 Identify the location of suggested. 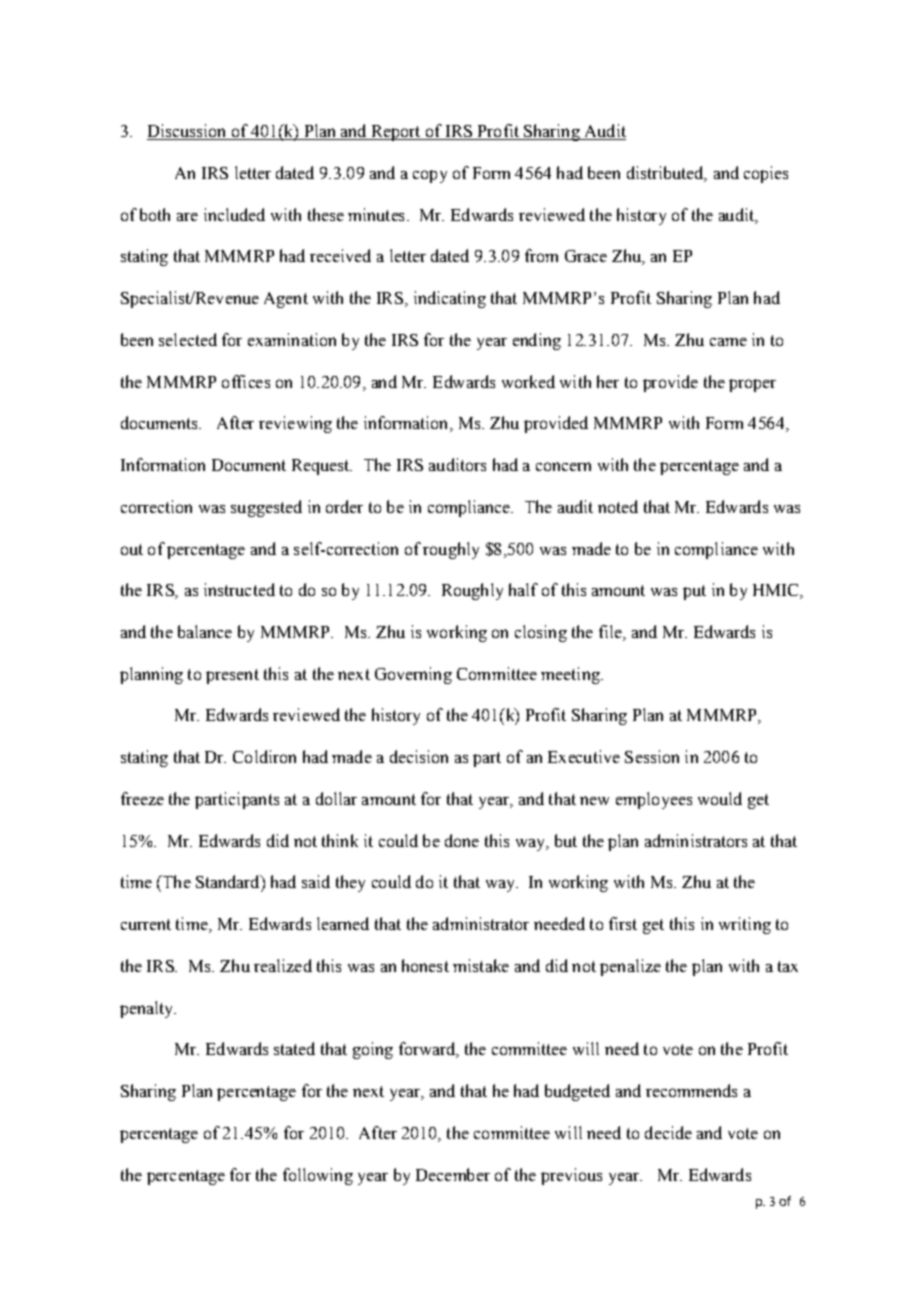
(266, 508).
